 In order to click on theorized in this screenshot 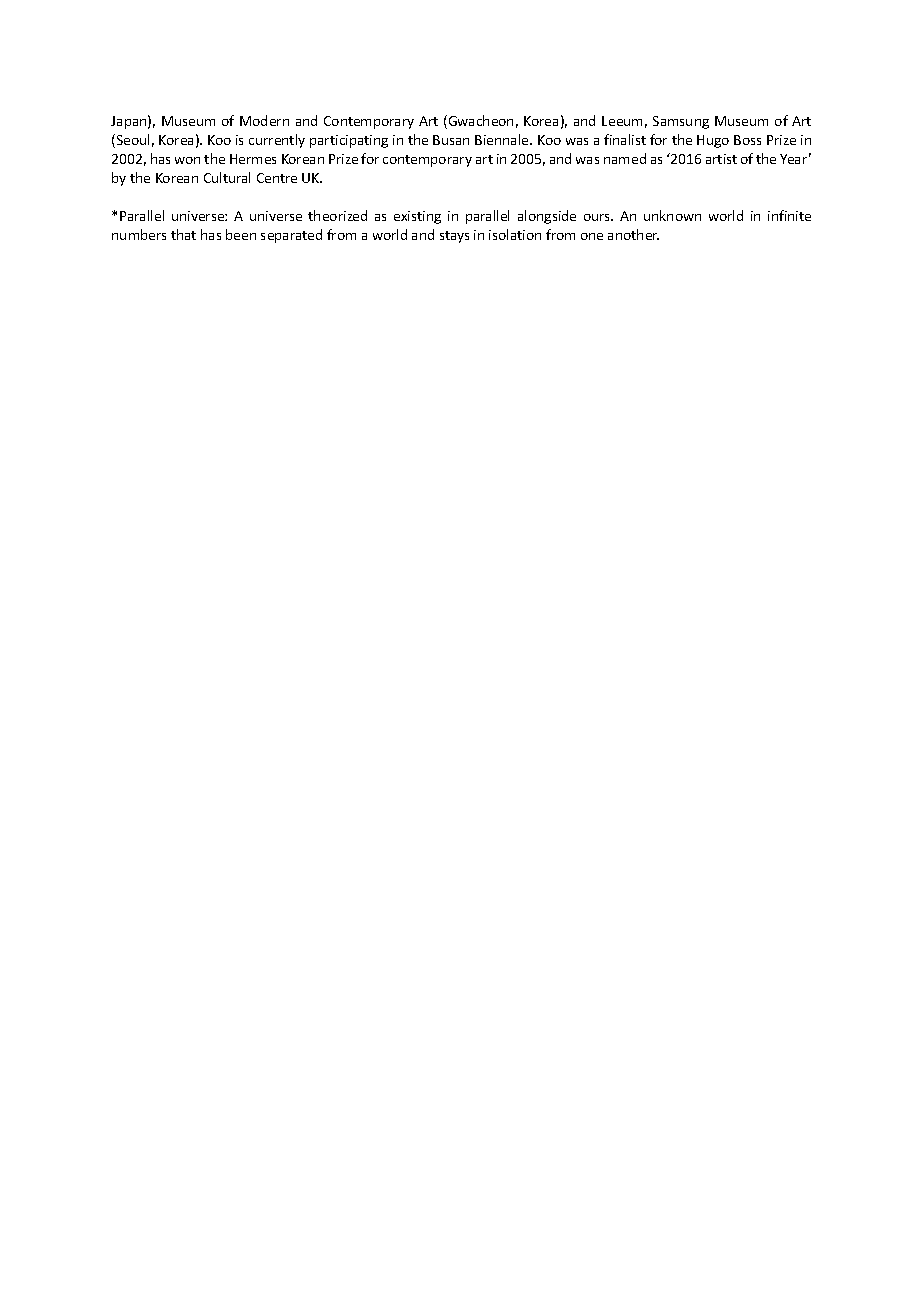, I will do `click(337, 215)`.
